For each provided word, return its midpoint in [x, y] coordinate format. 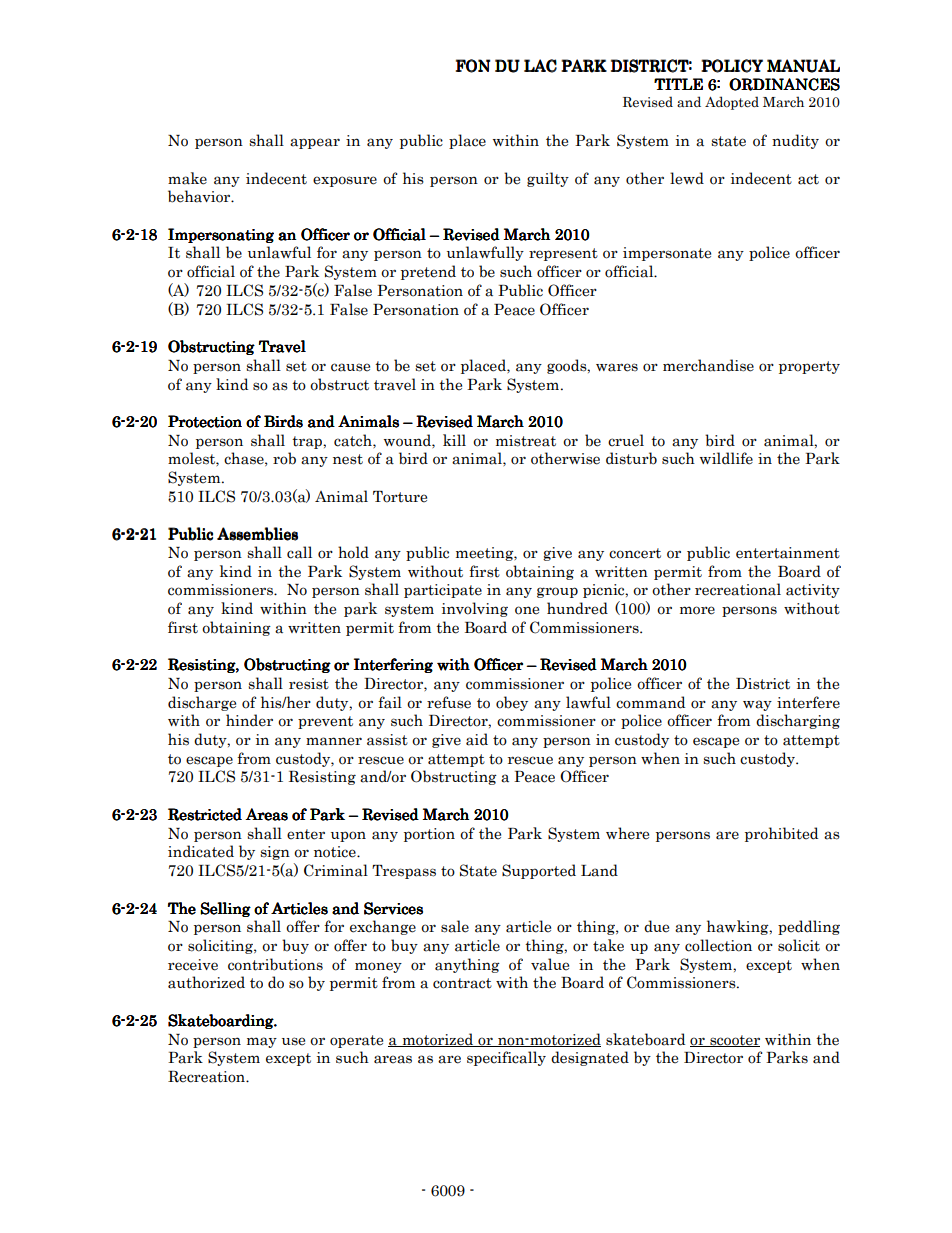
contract [462, 983]
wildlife [726, 458]
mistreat [526, 441]
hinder [249, 720]
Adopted [732, 103]
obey [512, 703]
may [262, 1042]
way [757, 705]
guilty [548, 179]
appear [315, 143]
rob [284, 458]
